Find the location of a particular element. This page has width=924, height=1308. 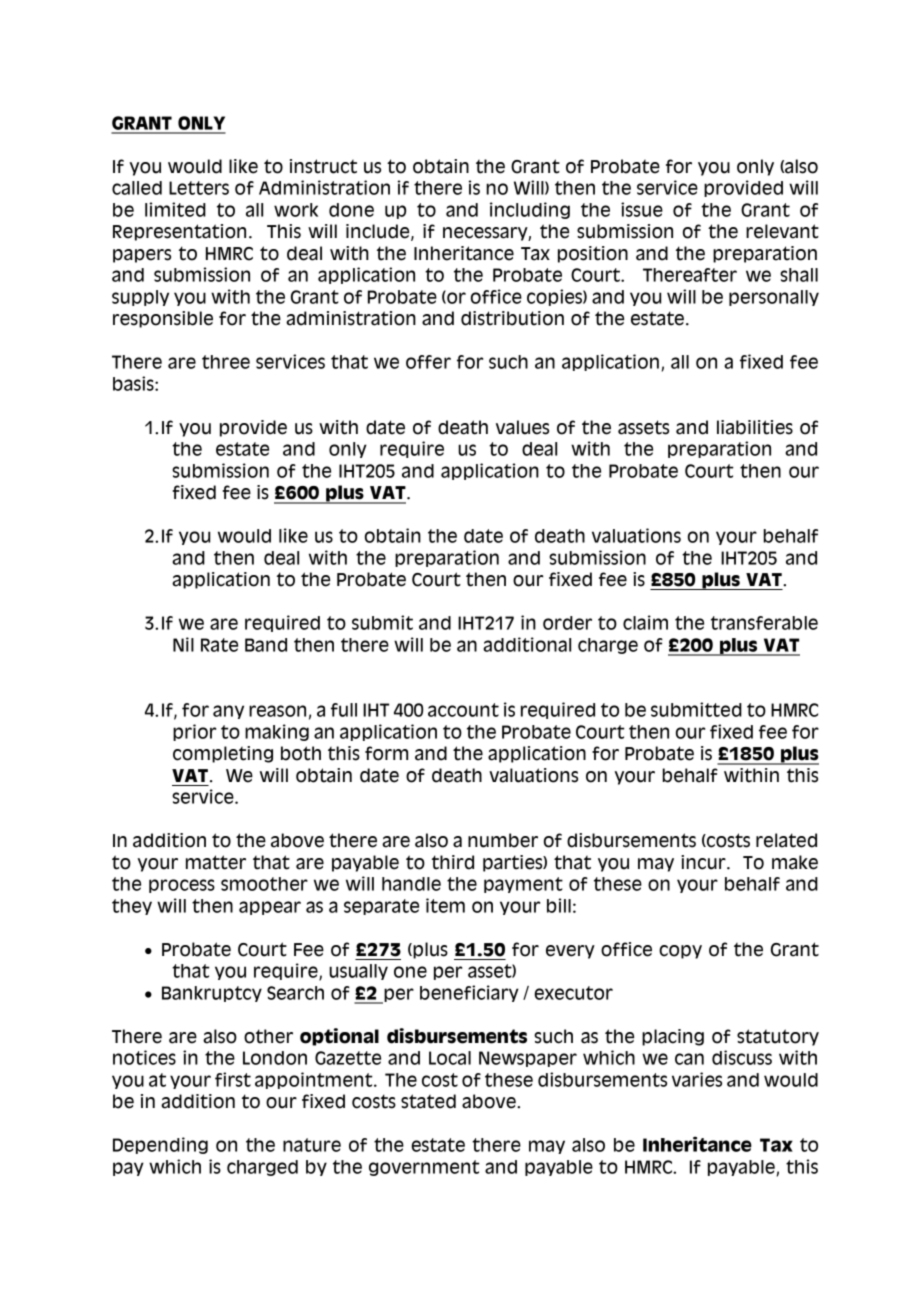

values is located at coordinates (522, 427).
